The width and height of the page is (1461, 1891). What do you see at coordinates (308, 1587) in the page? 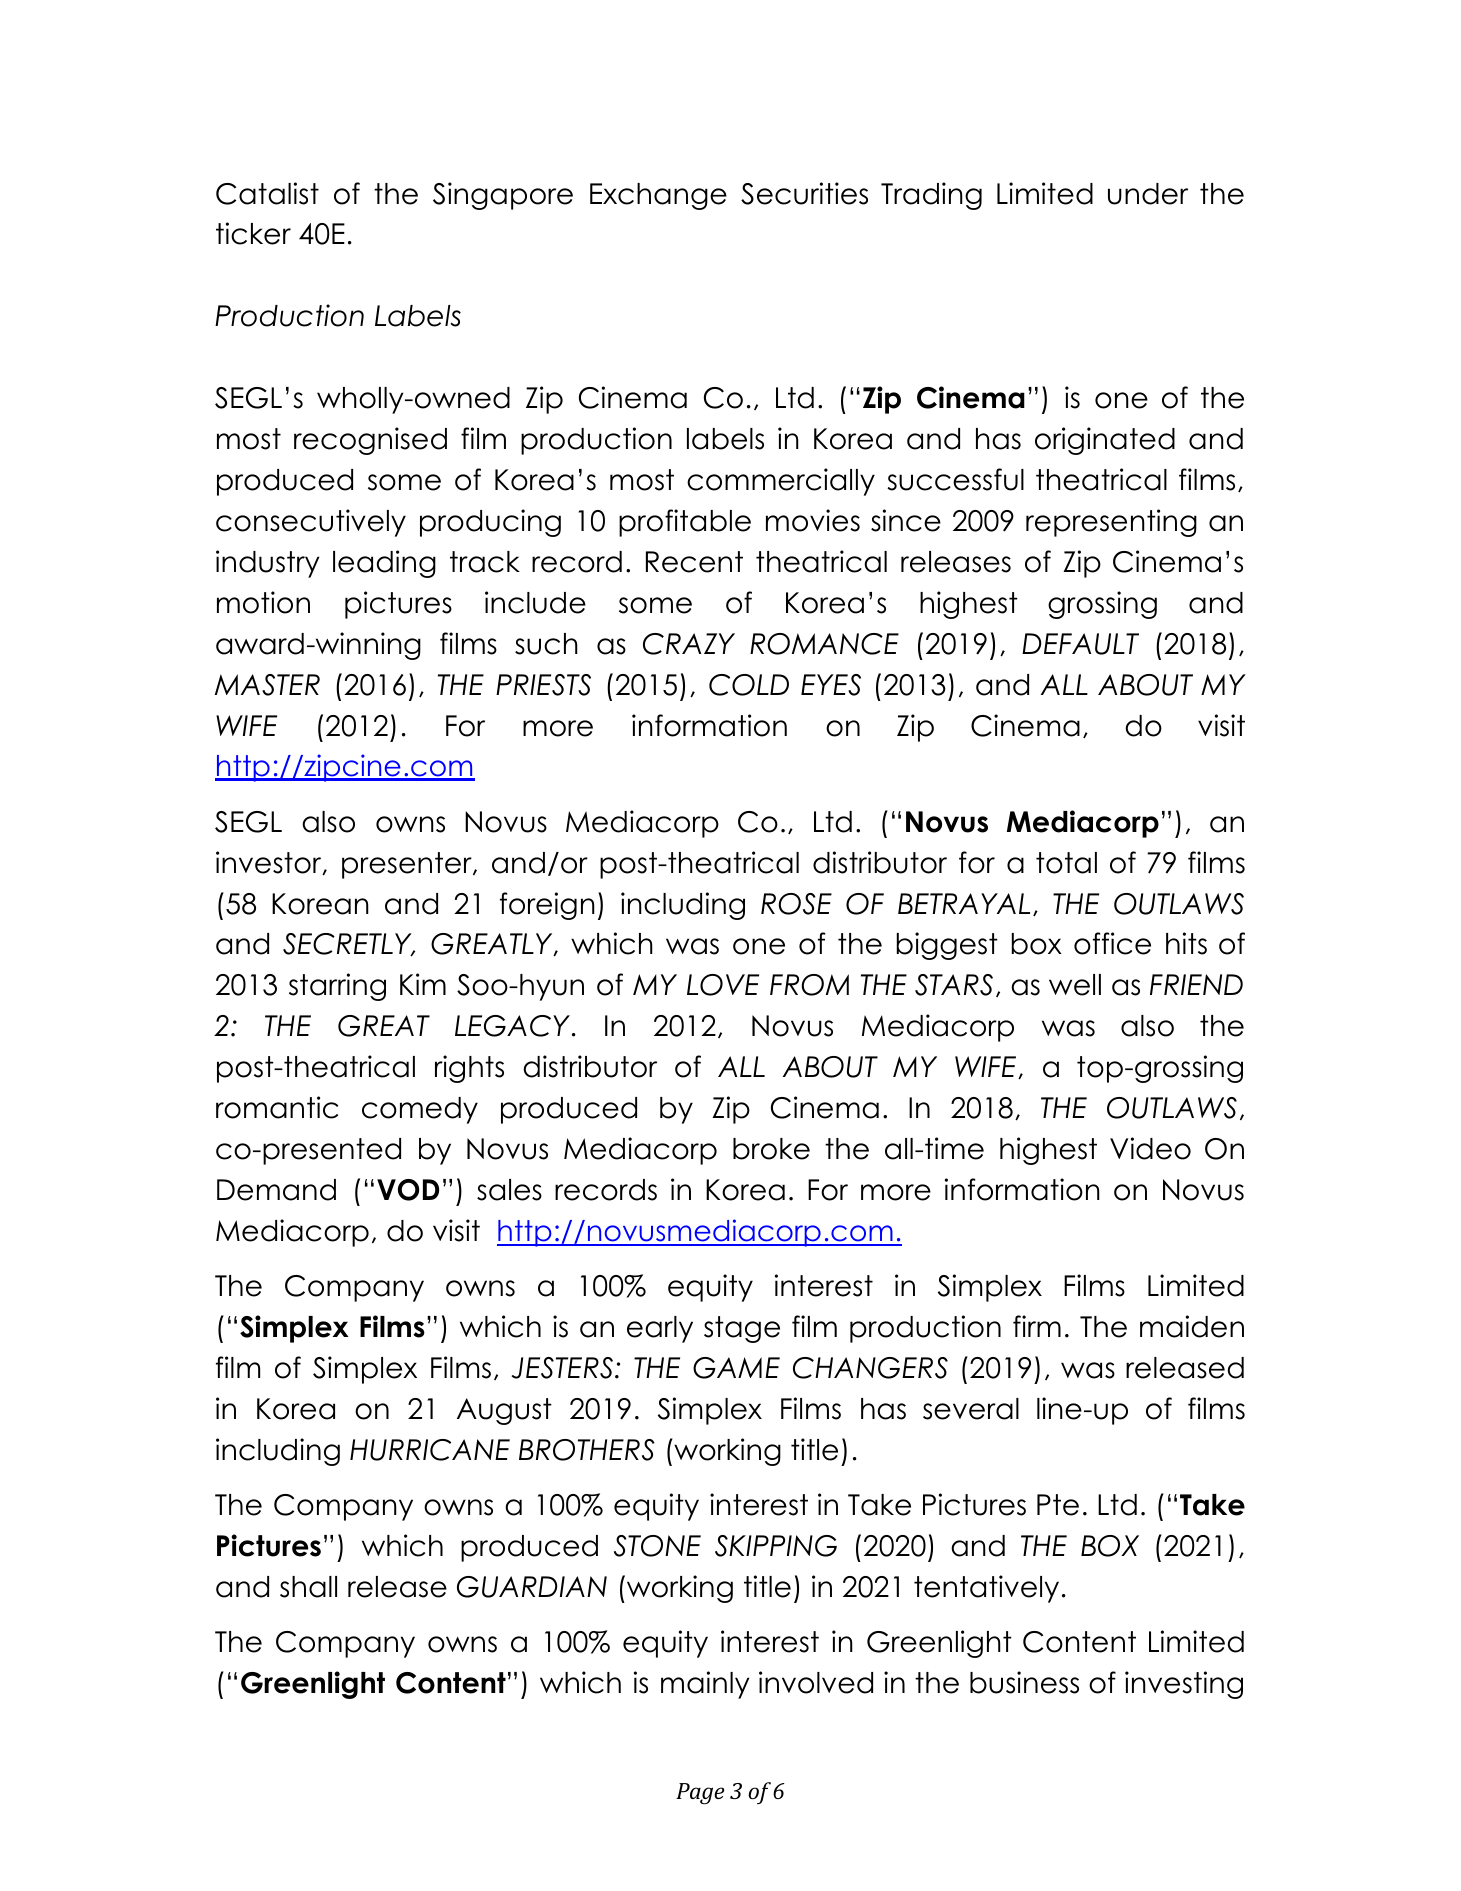
I see `shall` at bounding box center [308, 1587].
